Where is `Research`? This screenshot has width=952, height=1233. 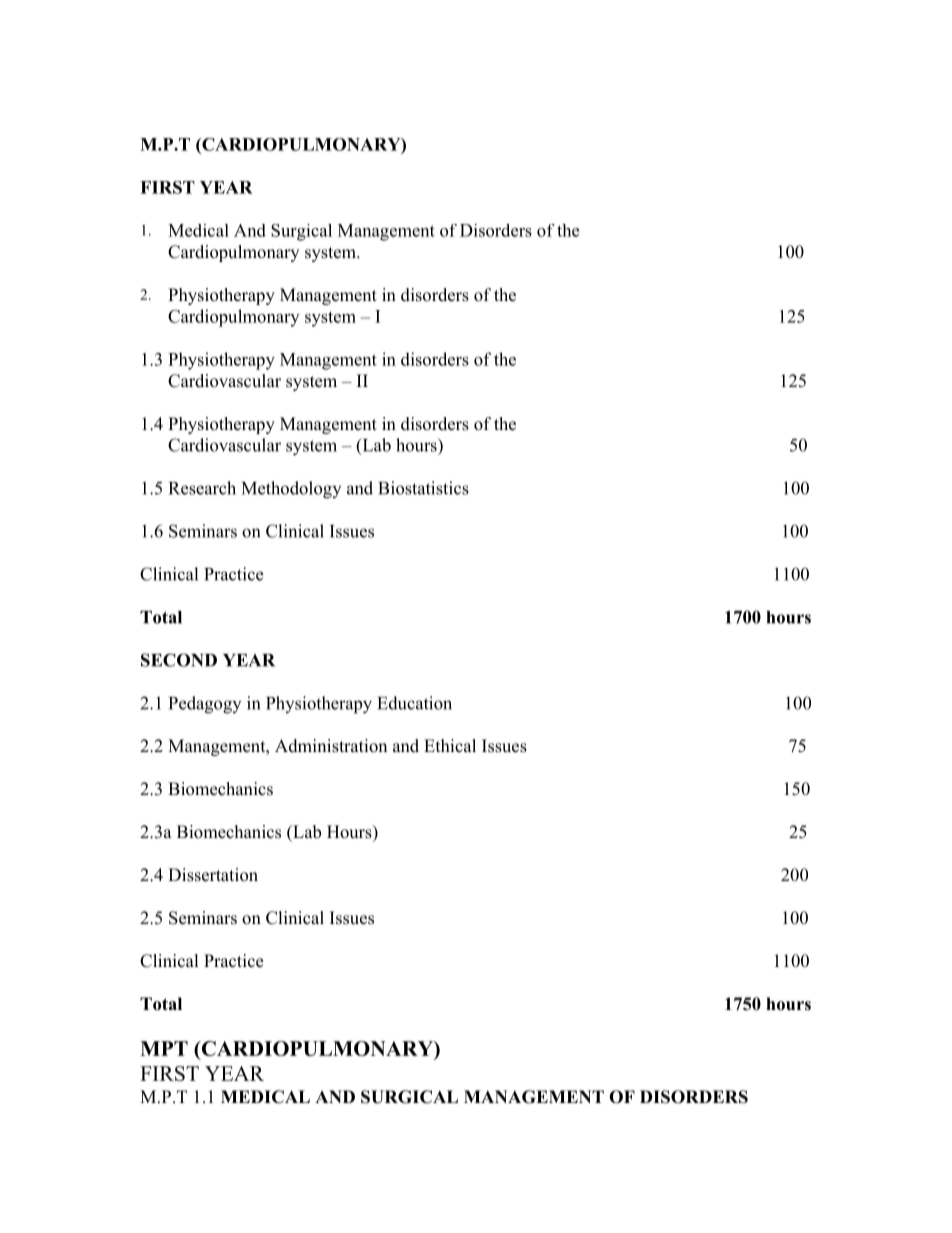 Research is located at coordinates (202, 488).
